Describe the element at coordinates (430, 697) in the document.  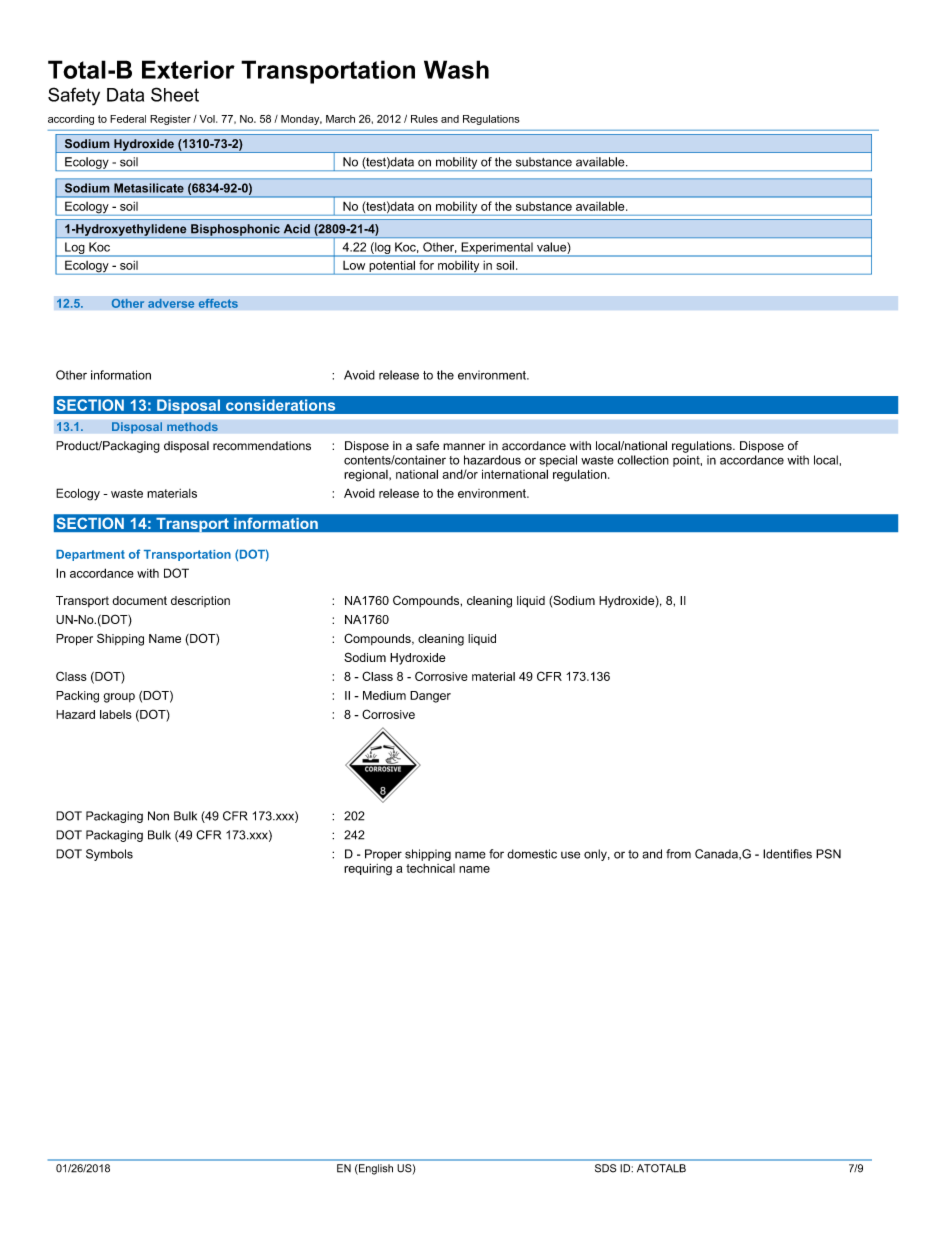
I see `Danger` at that location.
